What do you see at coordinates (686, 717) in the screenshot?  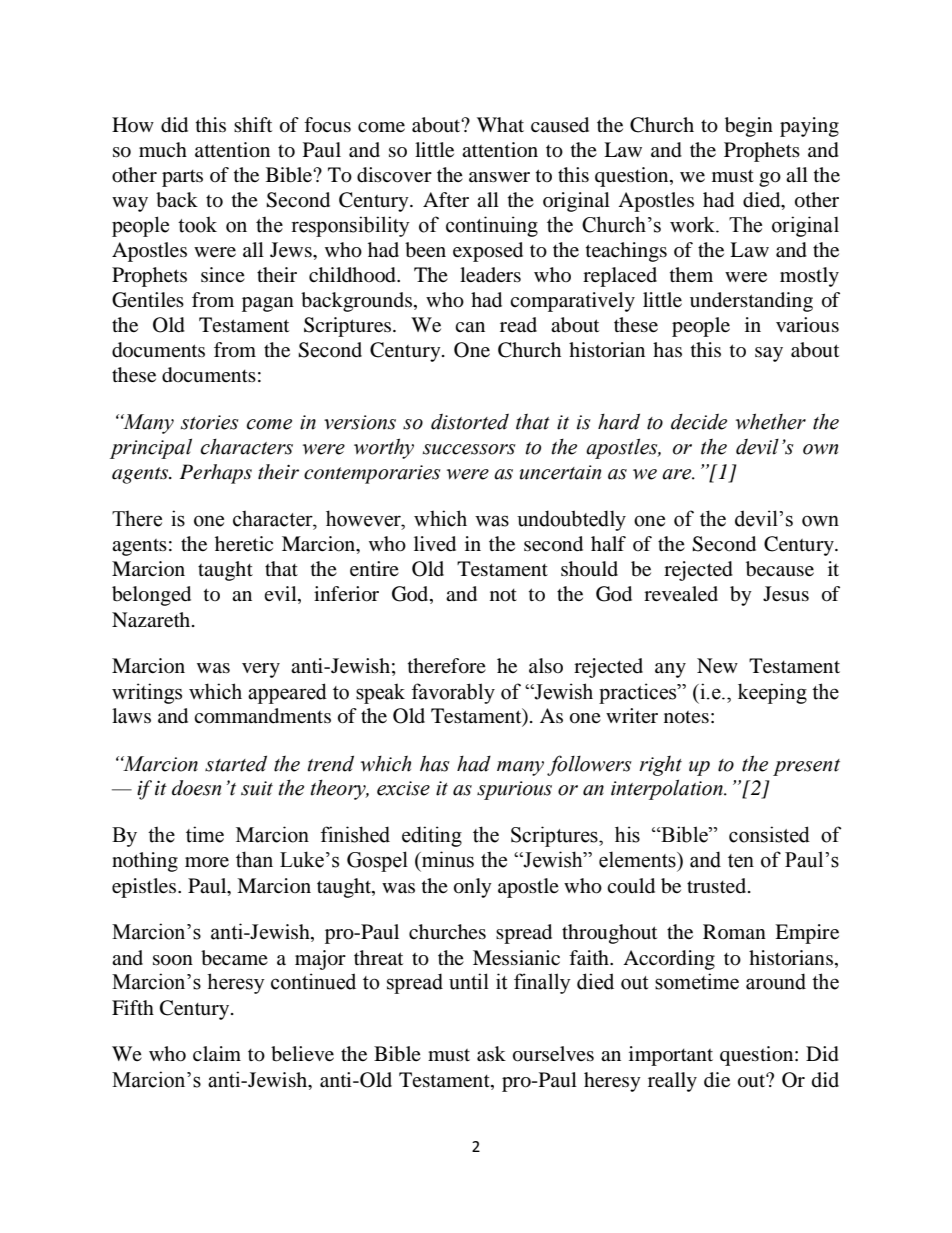 I see `notes` at bounding box center [686, 717].
